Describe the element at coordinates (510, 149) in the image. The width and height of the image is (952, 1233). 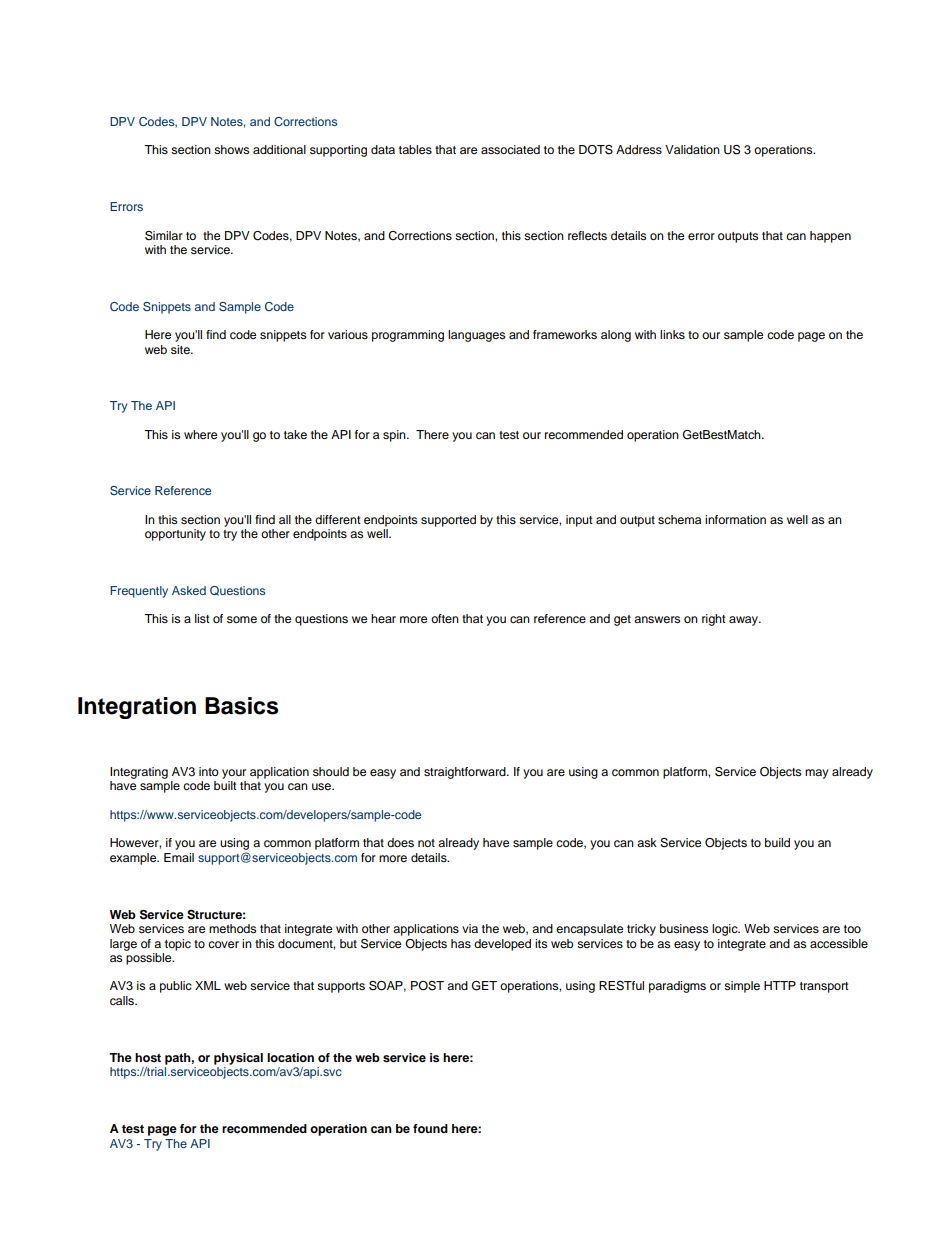
I see `associated` at that location.
